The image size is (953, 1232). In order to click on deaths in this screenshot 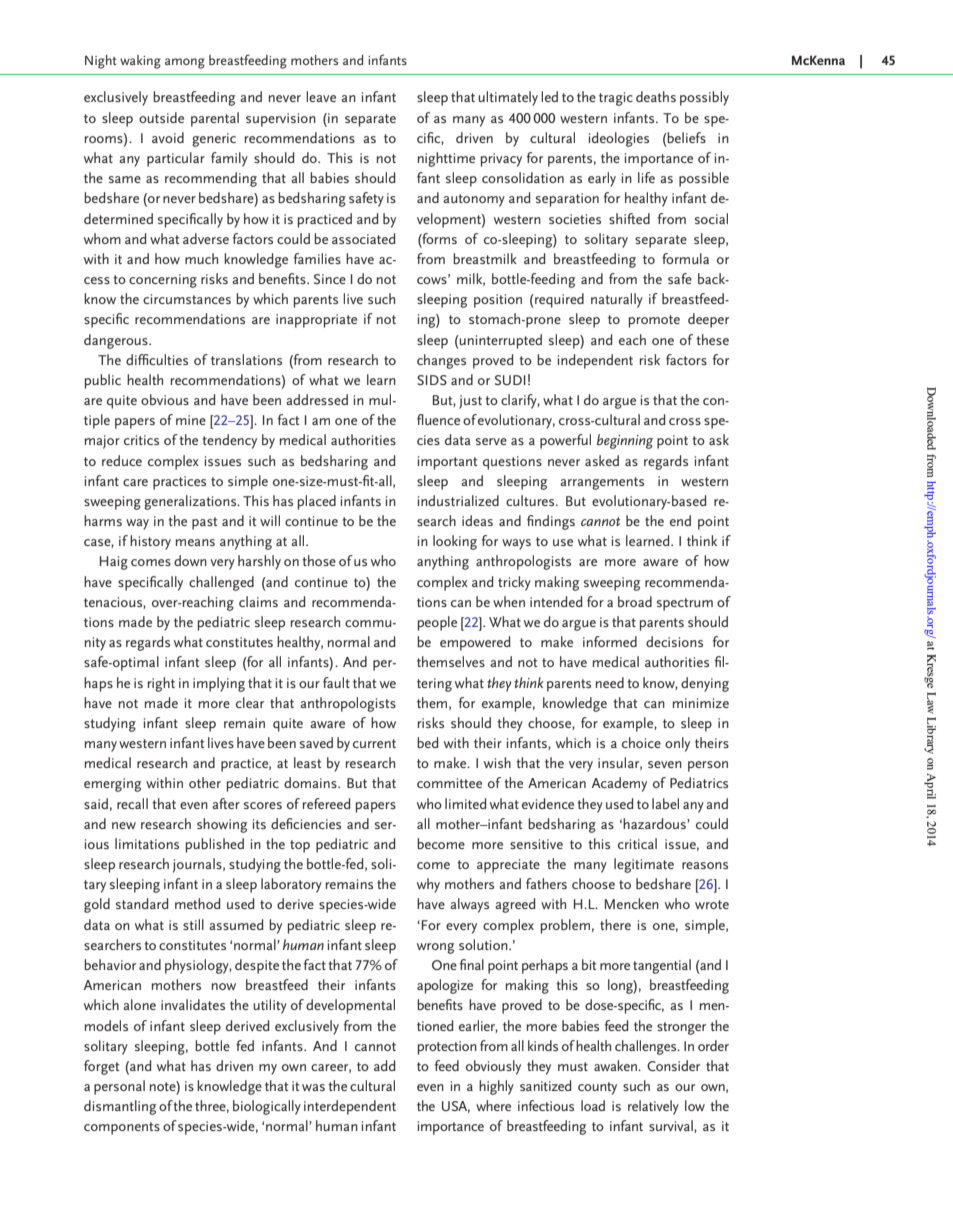, I will do `click(656, 96)`.
